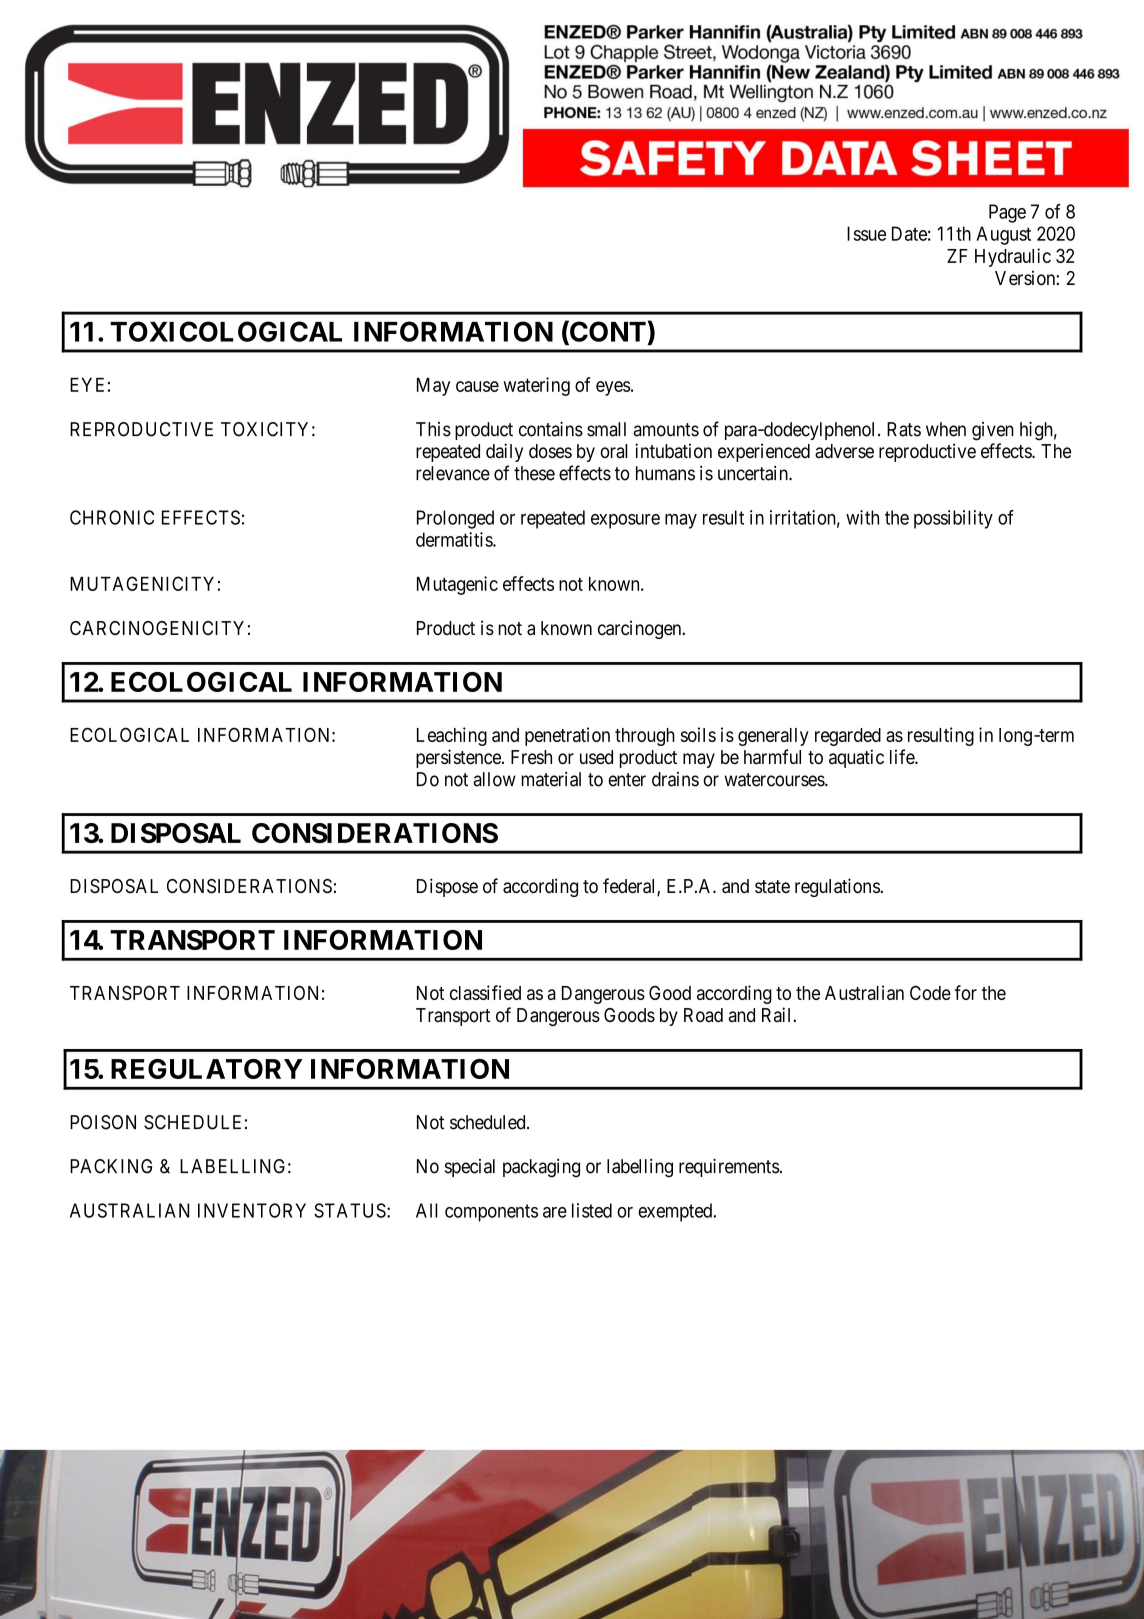 This document has width=1144, height=1619. Describe the element at coordinates (534, 473) in the document. I see `these` at that location.
